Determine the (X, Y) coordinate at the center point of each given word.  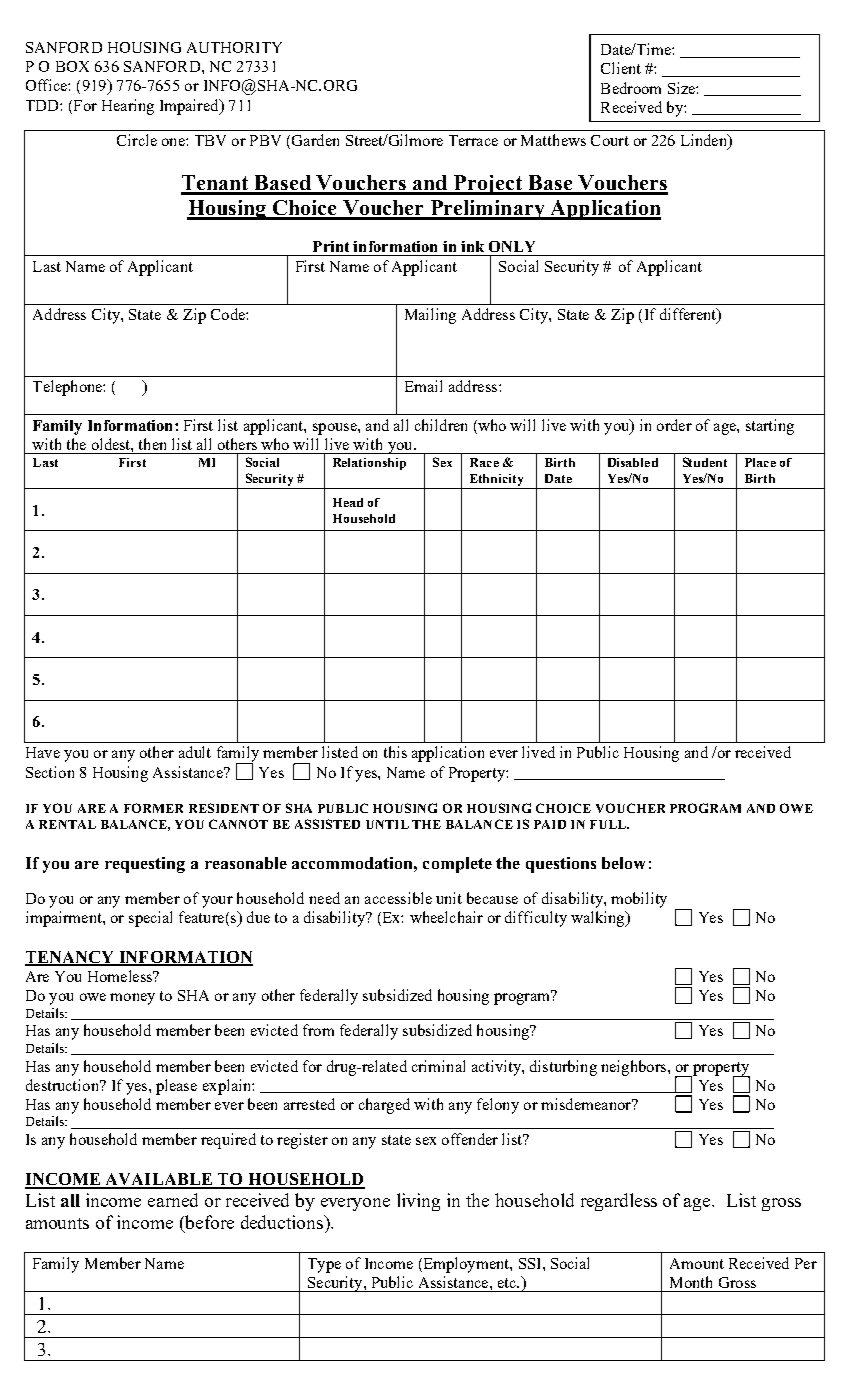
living (418, 1202)
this (395, 752)
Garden (315, 140)
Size (682, 88)
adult (195, 752)
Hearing (128, 107)
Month (691, 1282)
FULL (609, 824)
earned (173, 1200)
